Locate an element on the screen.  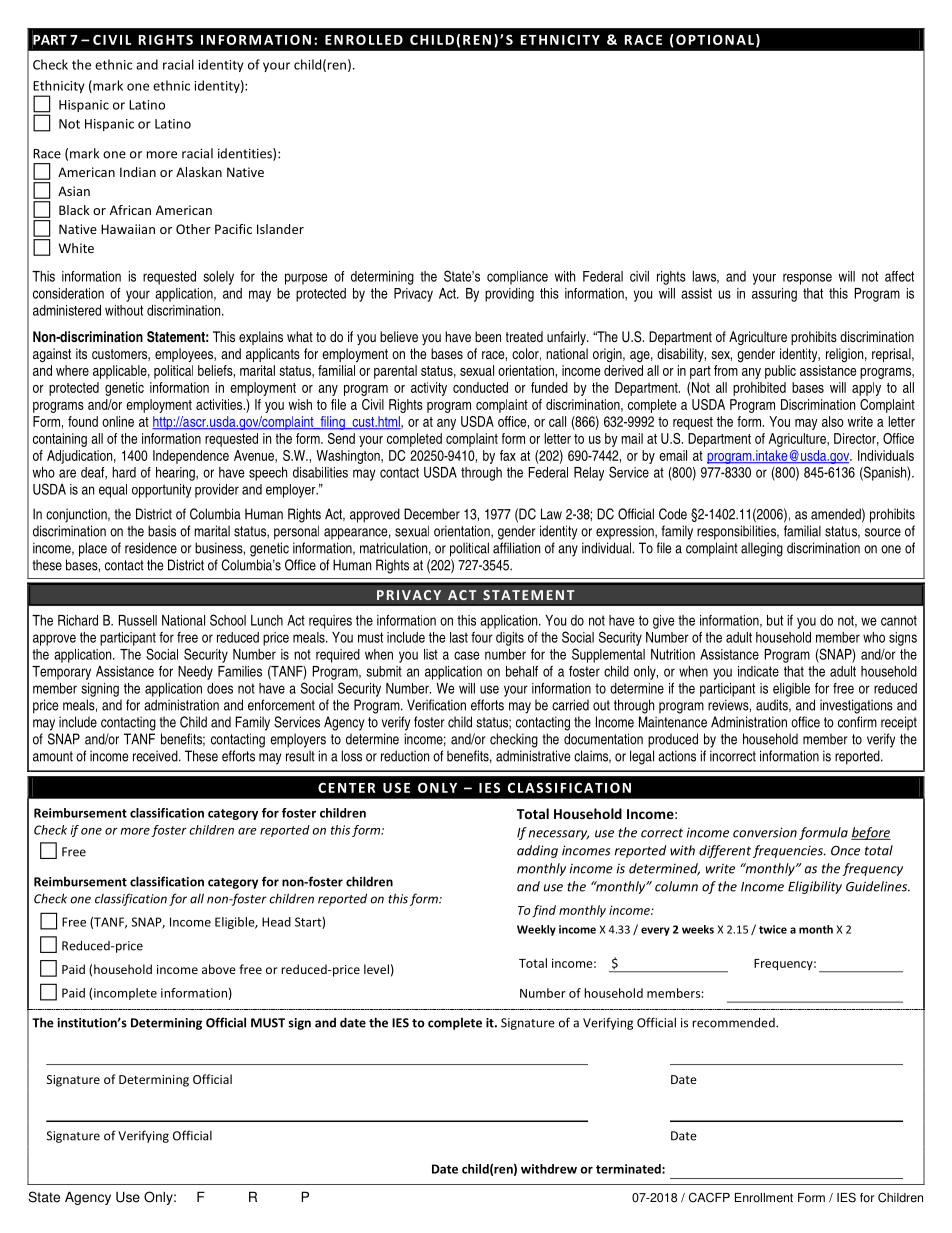
recommended is located at coordinates (734, 1022).
